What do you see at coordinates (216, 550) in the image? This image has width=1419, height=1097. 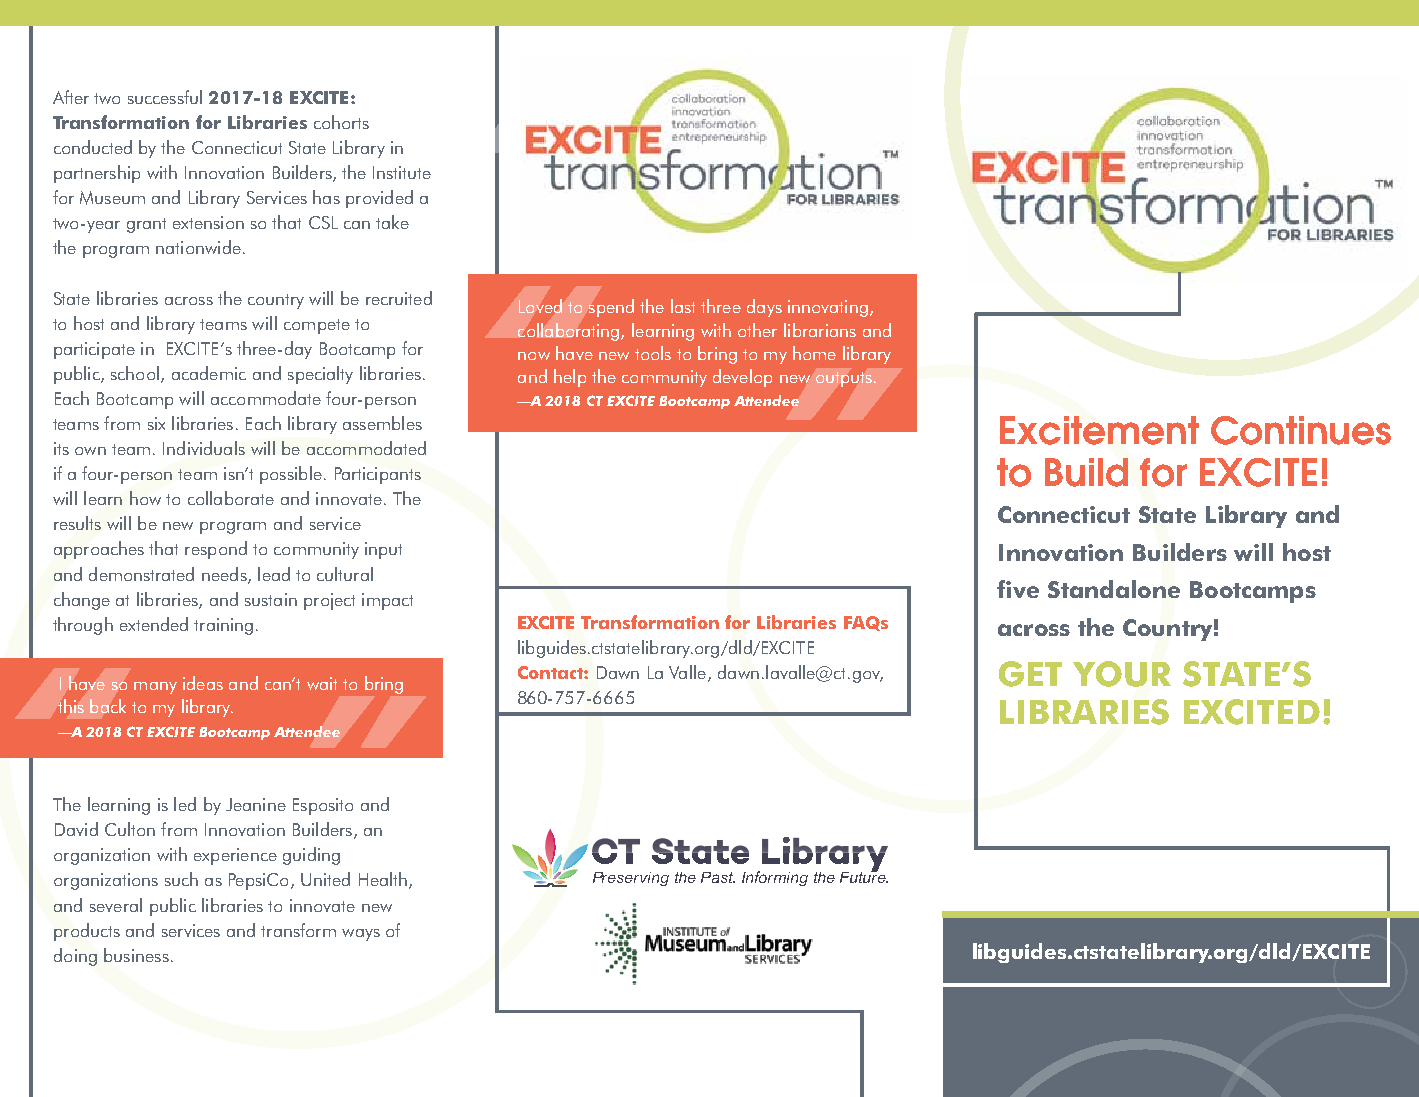 I see `respond` at bounding box center [216, 550].
